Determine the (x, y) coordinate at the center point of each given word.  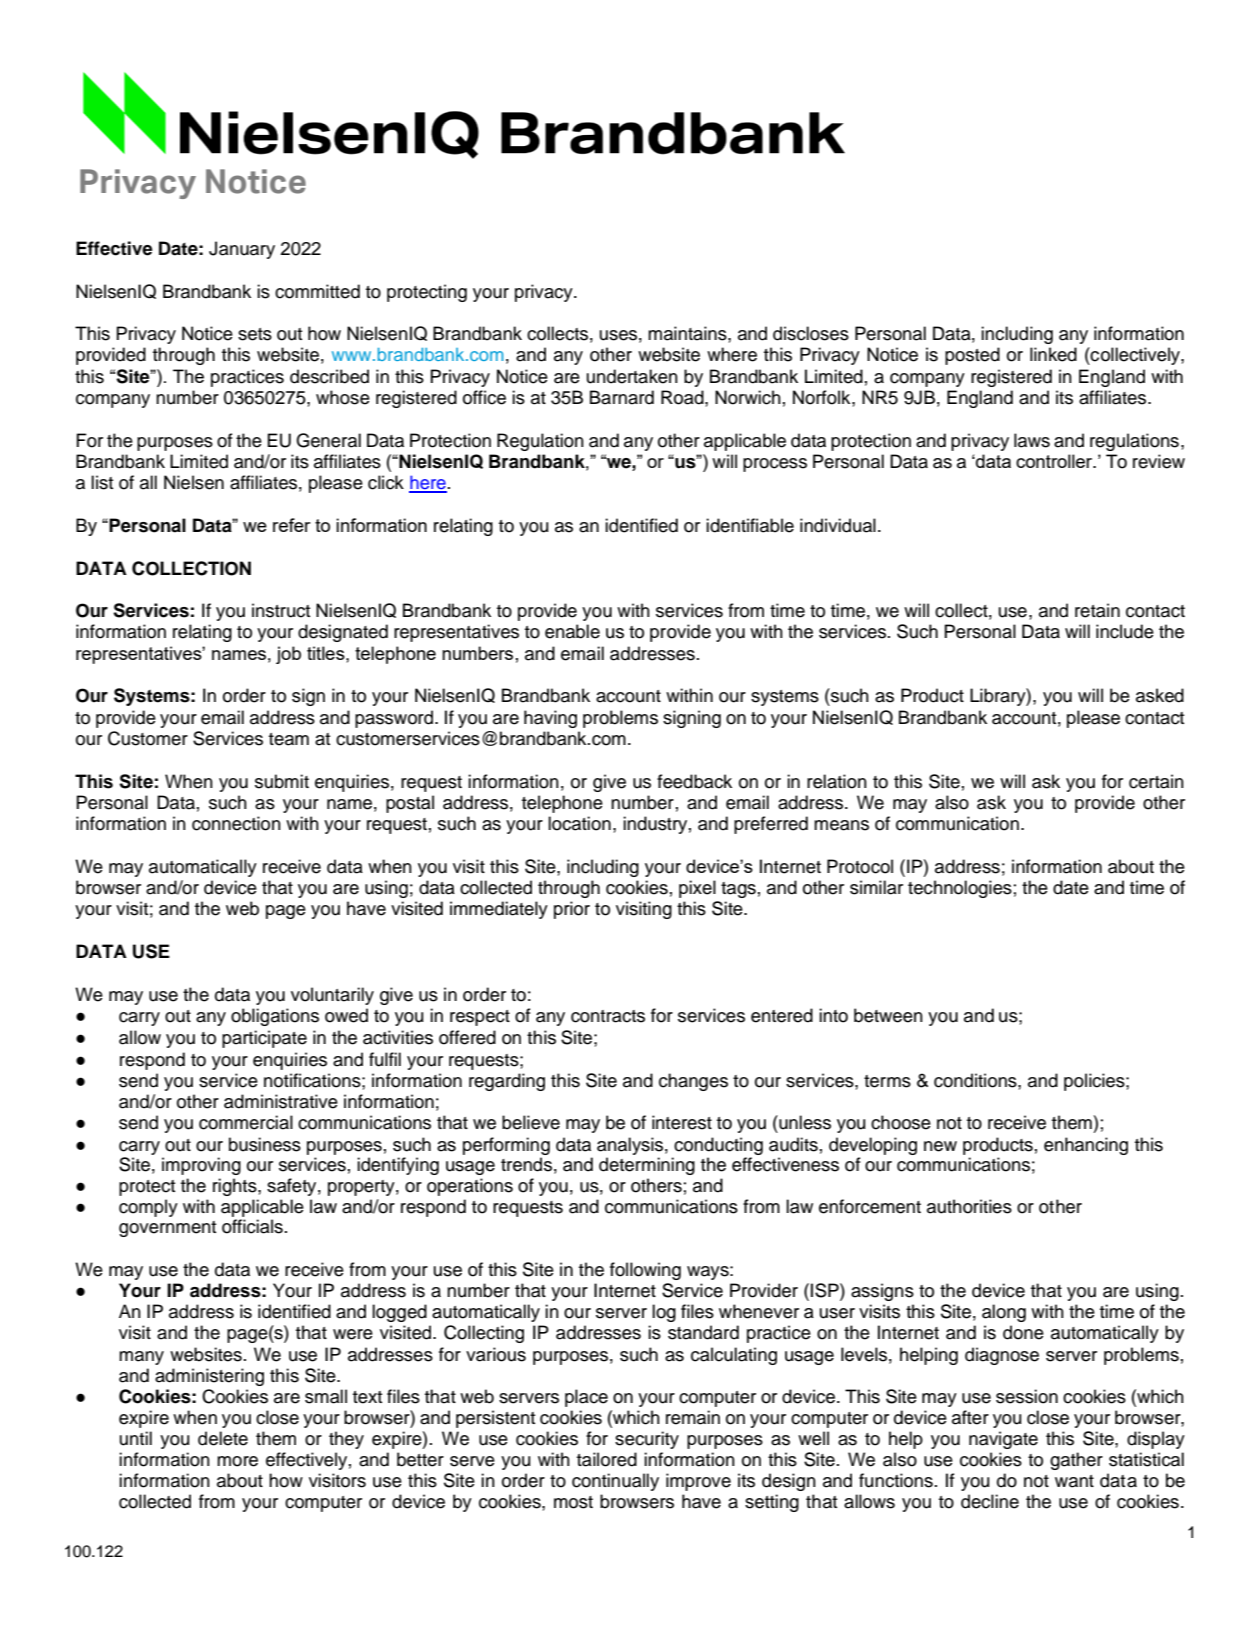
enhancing (1086, 1146)
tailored (607, 1459)
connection (236, 823)
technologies (960, 889)
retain (1097, 610)
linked (1053, 354)
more (237, 1461)
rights (236, 1187)
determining (647, 1166)
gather (1076, 1461)
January (242, 250)
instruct (281, 610)
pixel (697, 889)
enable (572, 631)
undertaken (632, 376)
